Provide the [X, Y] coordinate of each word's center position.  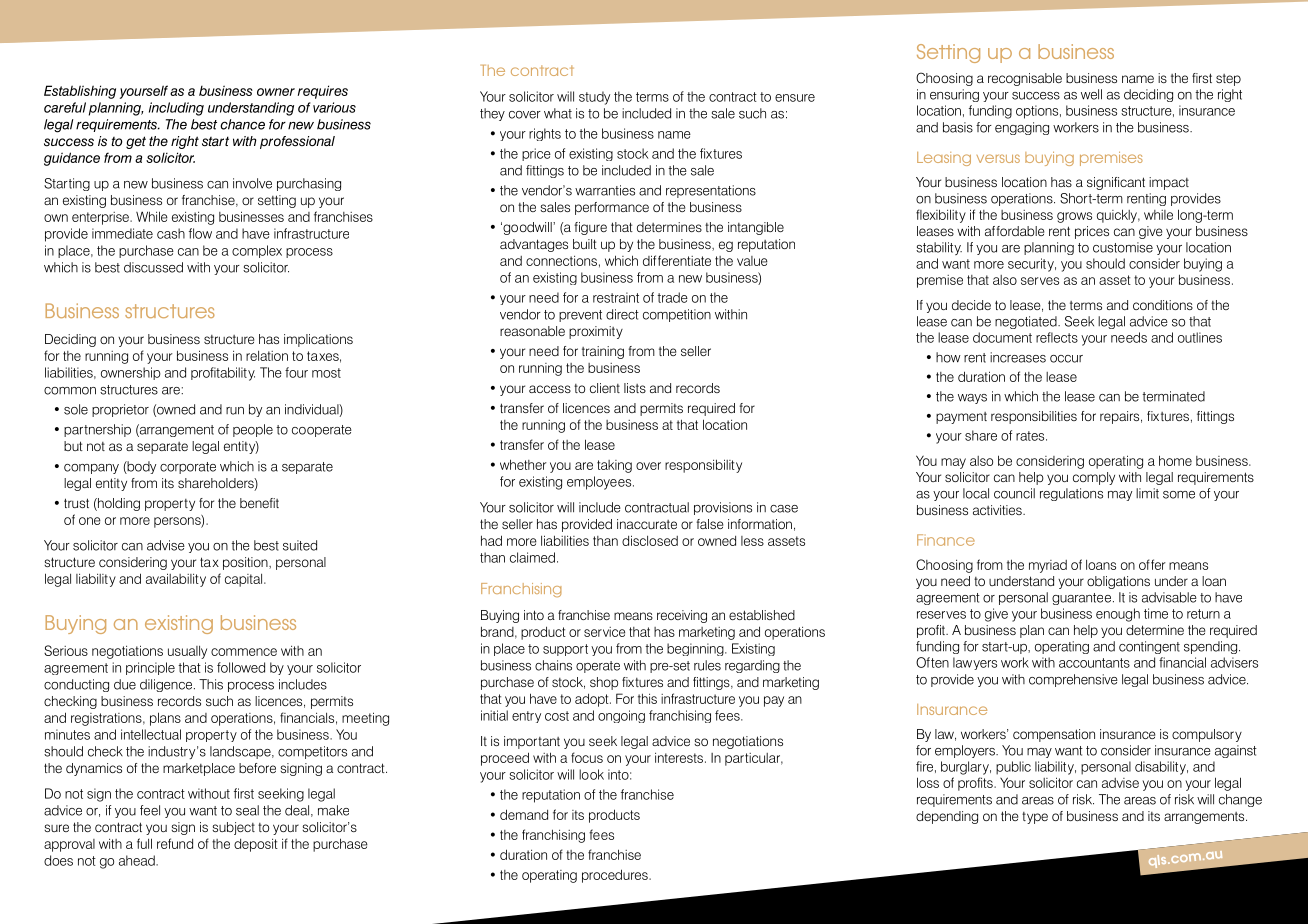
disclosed [650, 540]
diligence [166, 685]
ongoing [621, 716]
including [176, 109]
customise [1123, 247]
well [1091, 94]
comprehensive [1073, 680]
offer [1152, 564]
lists [635, 388]
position [246, 563]
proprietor [120, 410]
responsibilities [1034, 417]
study [594, 98]
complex [257, 251]
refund [175, 843]
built [585, 244]
